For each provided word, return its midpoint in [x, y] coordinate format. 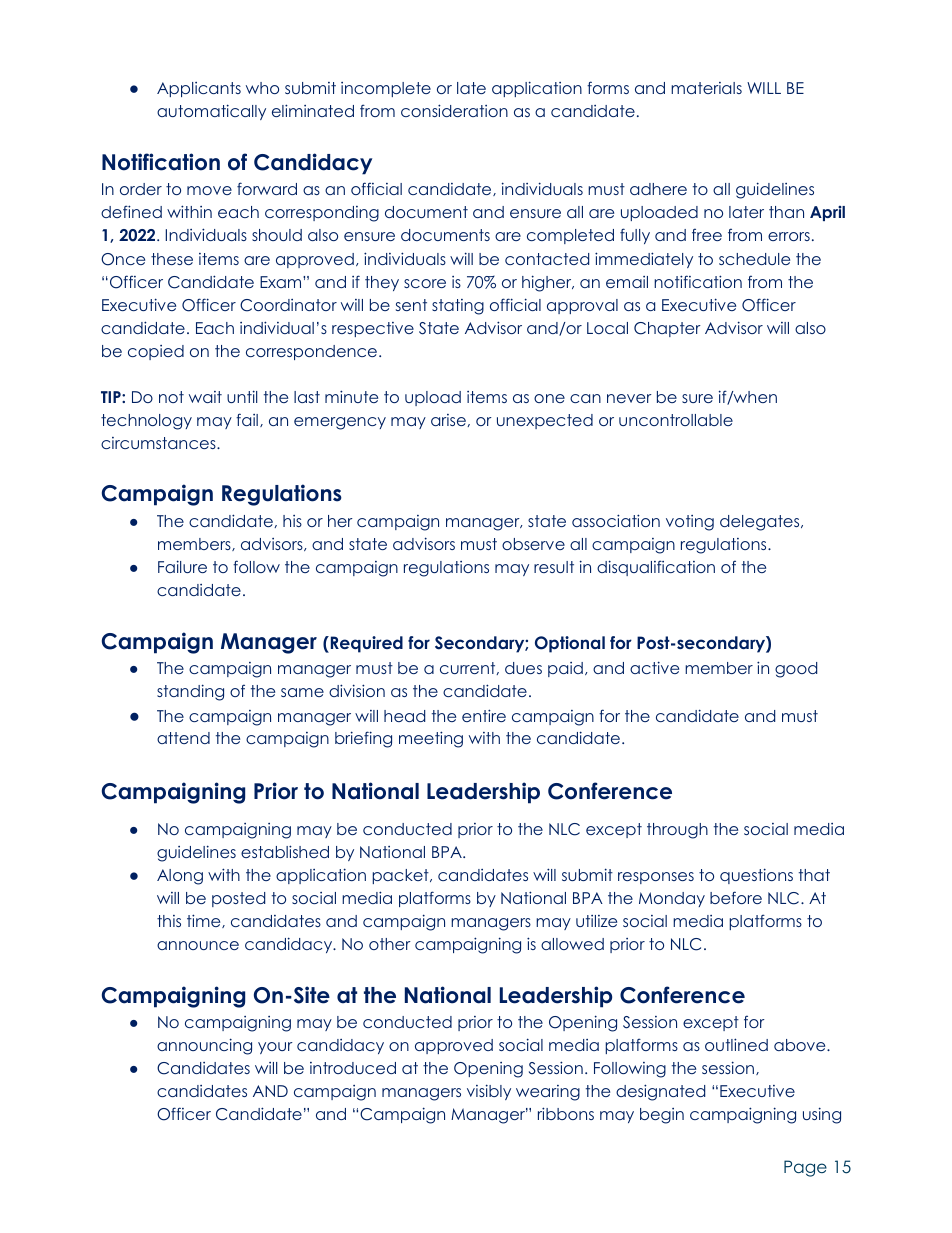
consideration [454, 110]
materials [706, 88]
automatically [211, 112]
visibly [489, 1092]
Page [805, 1168]
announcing [204, 1046]
